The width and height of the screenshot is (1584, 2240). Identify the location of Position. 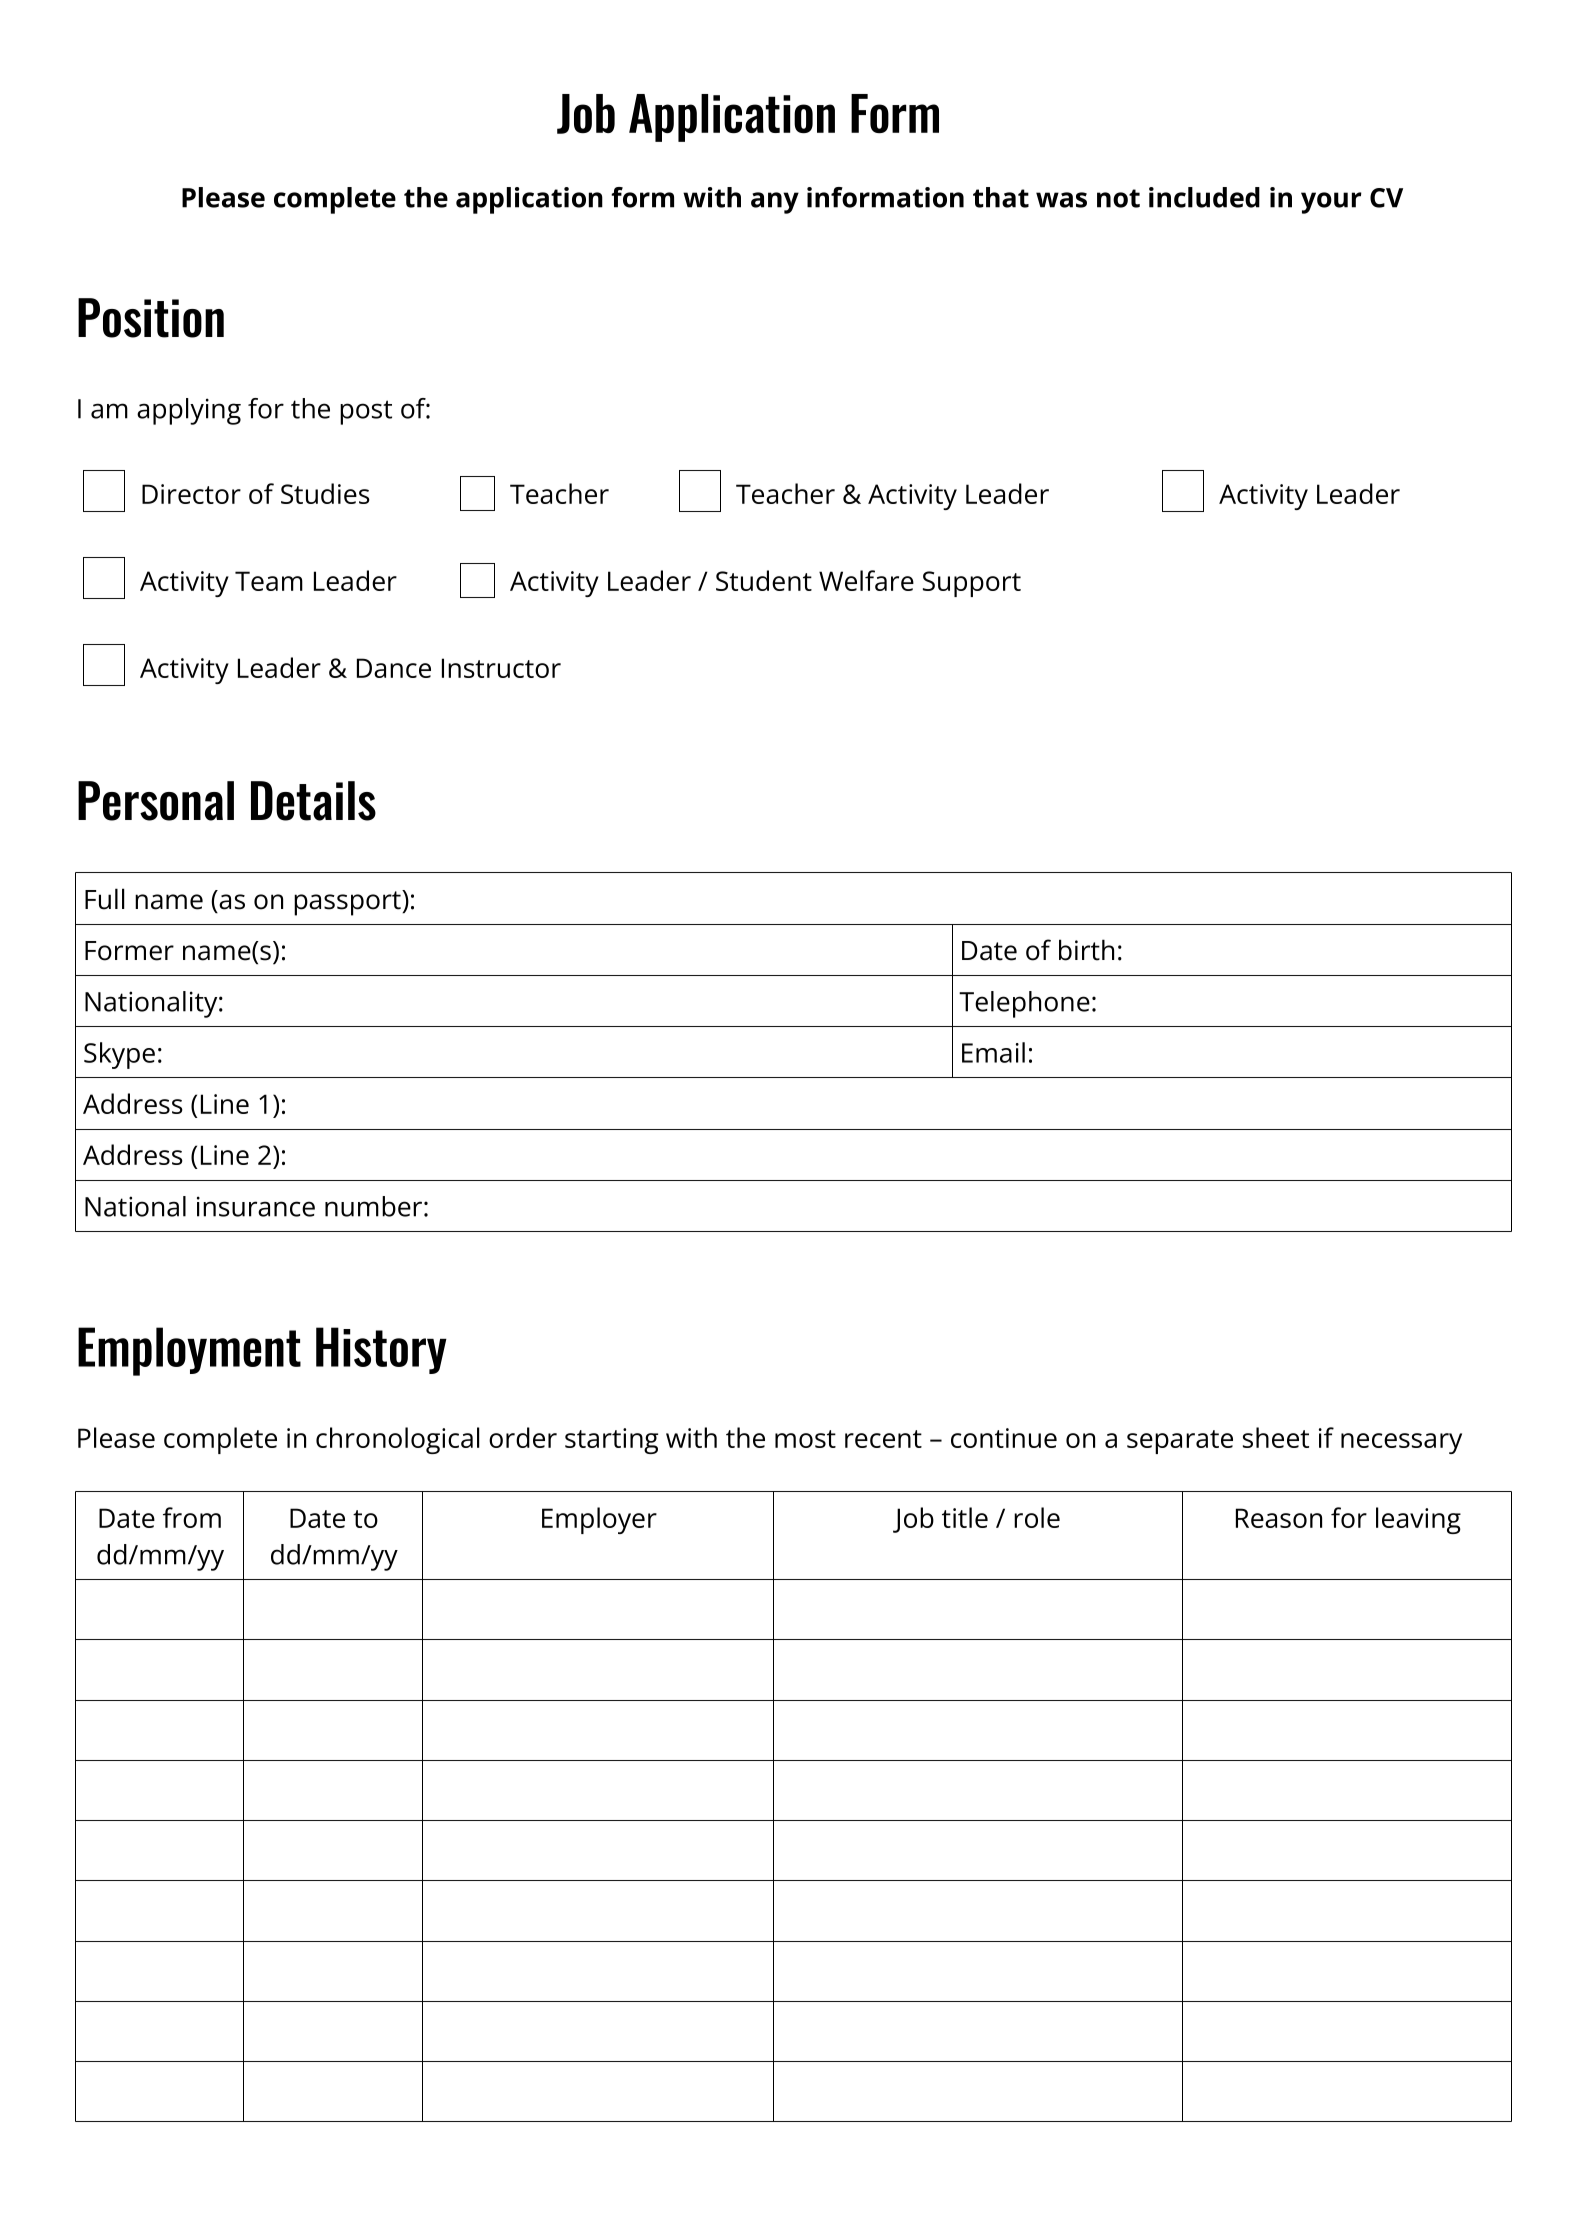
(151, 318).
